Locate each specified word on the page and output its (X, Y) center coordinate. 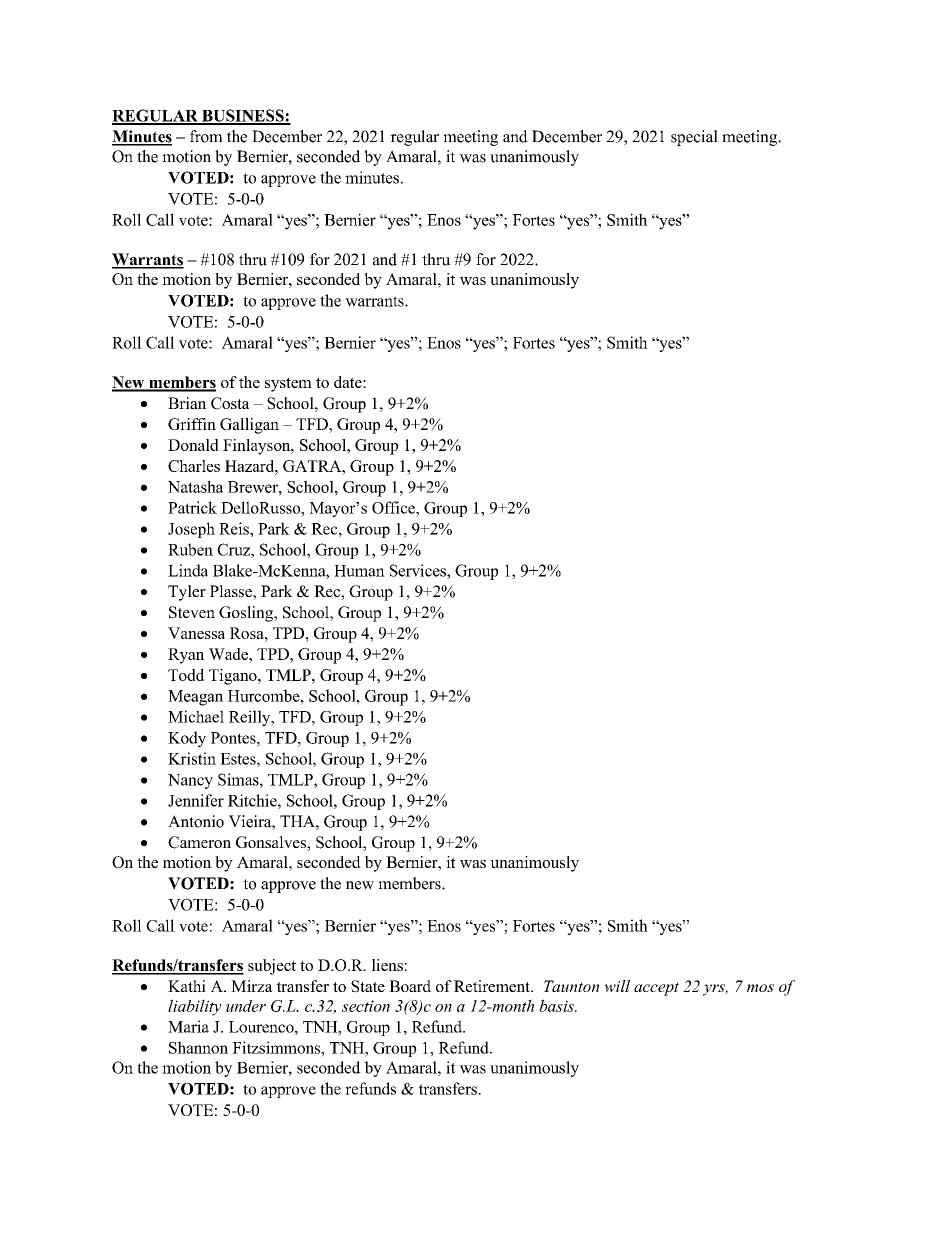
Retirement (493, 986)
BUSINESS (243, 116)
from (206, 136)
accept (656, 989)
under (246, 1006)
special (694, 138)
